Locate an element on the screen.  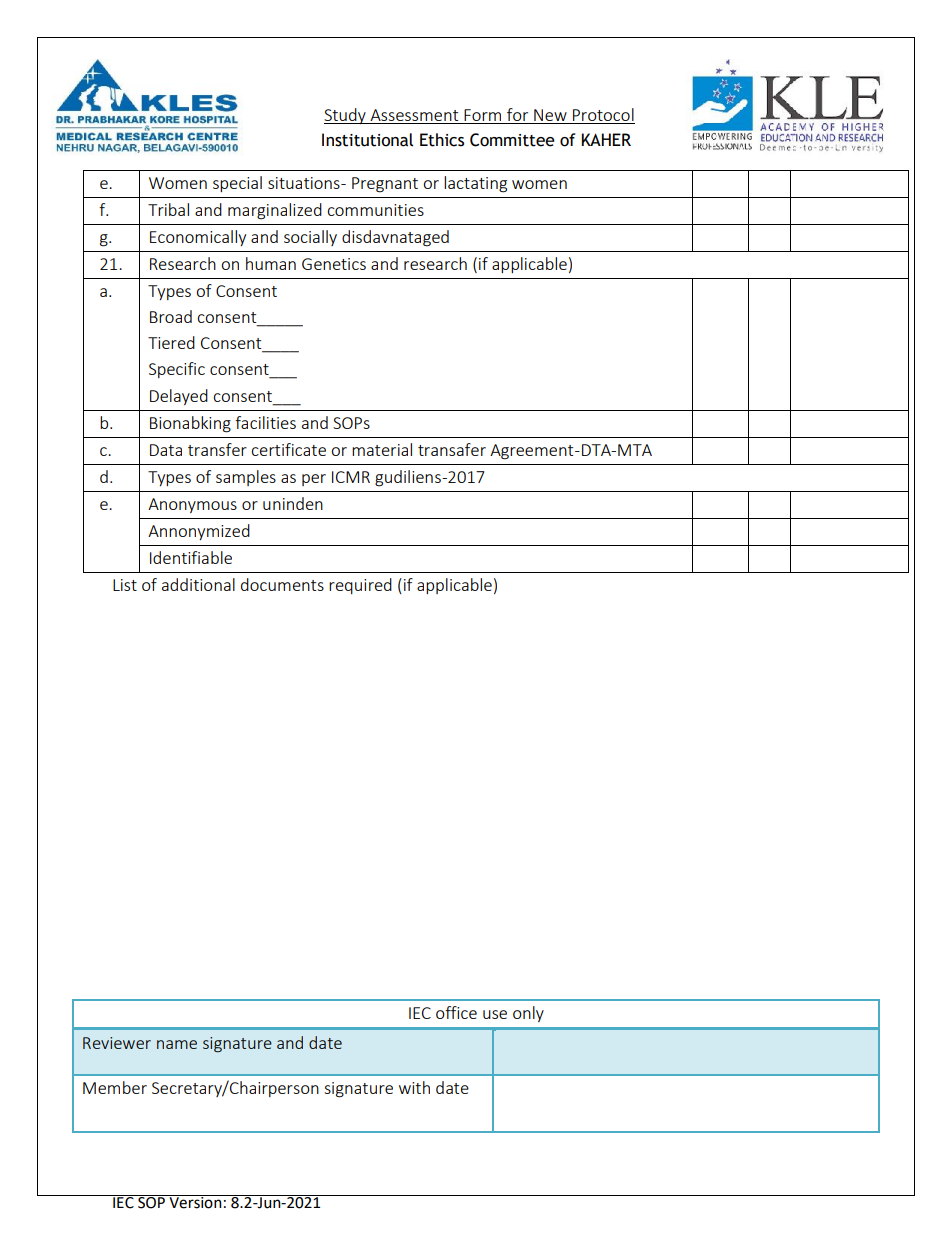
Tribal is located at coordinates (168, 209).
